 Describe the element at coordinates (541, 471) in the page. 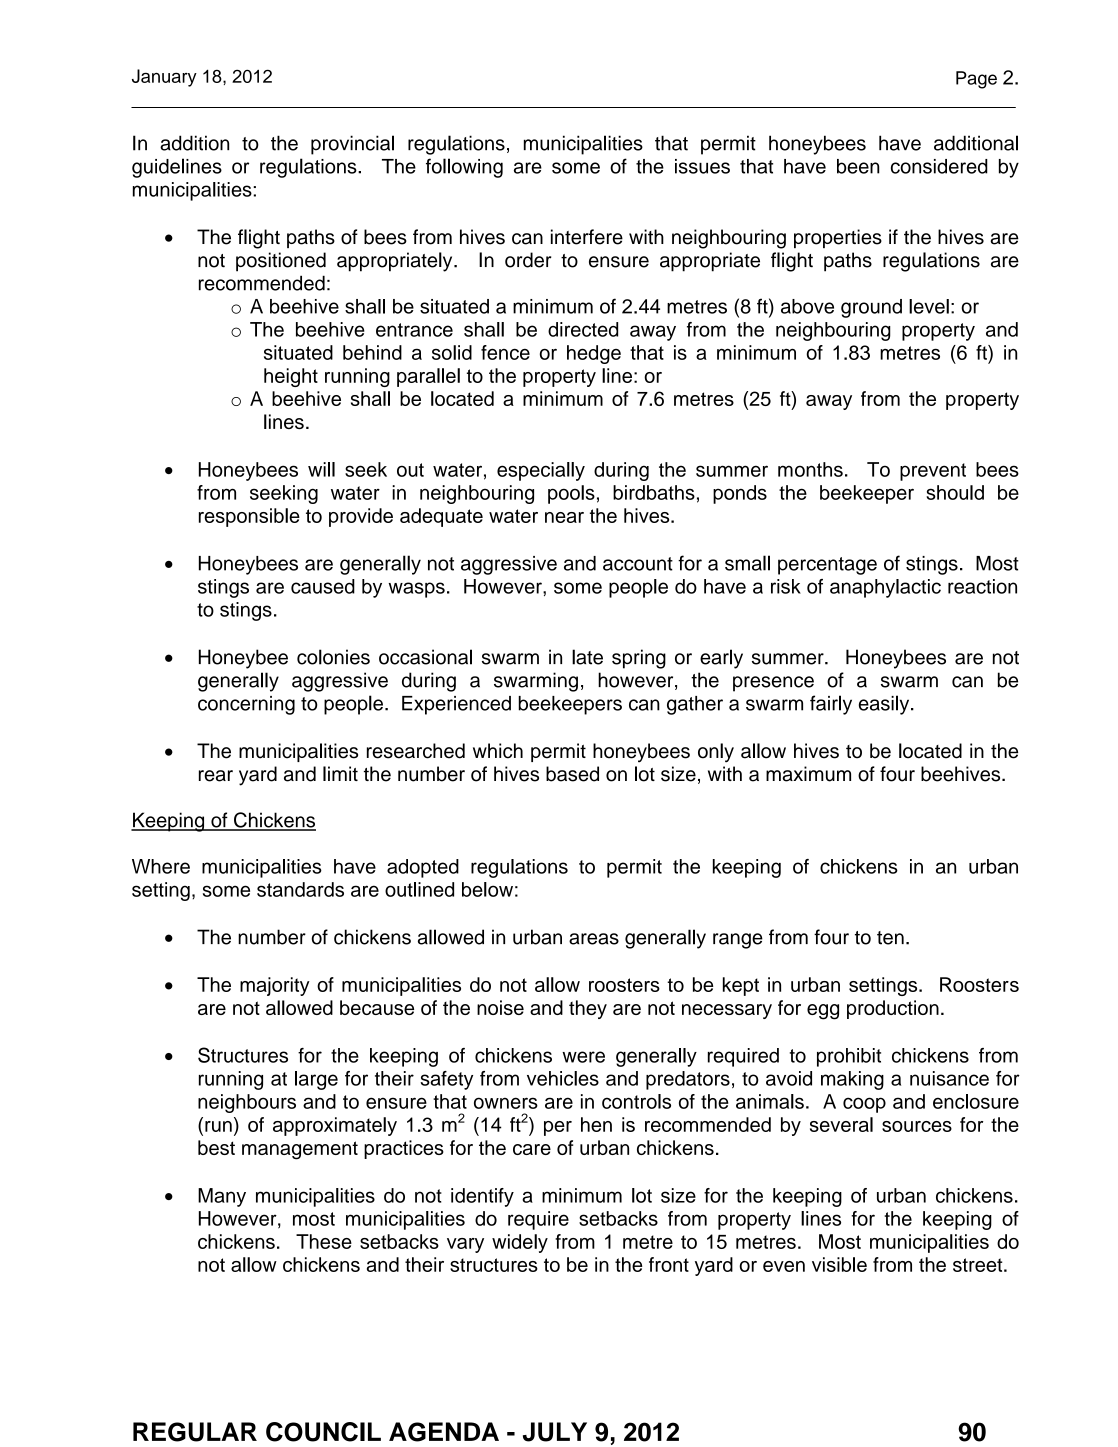

I see `especially` at that location.
